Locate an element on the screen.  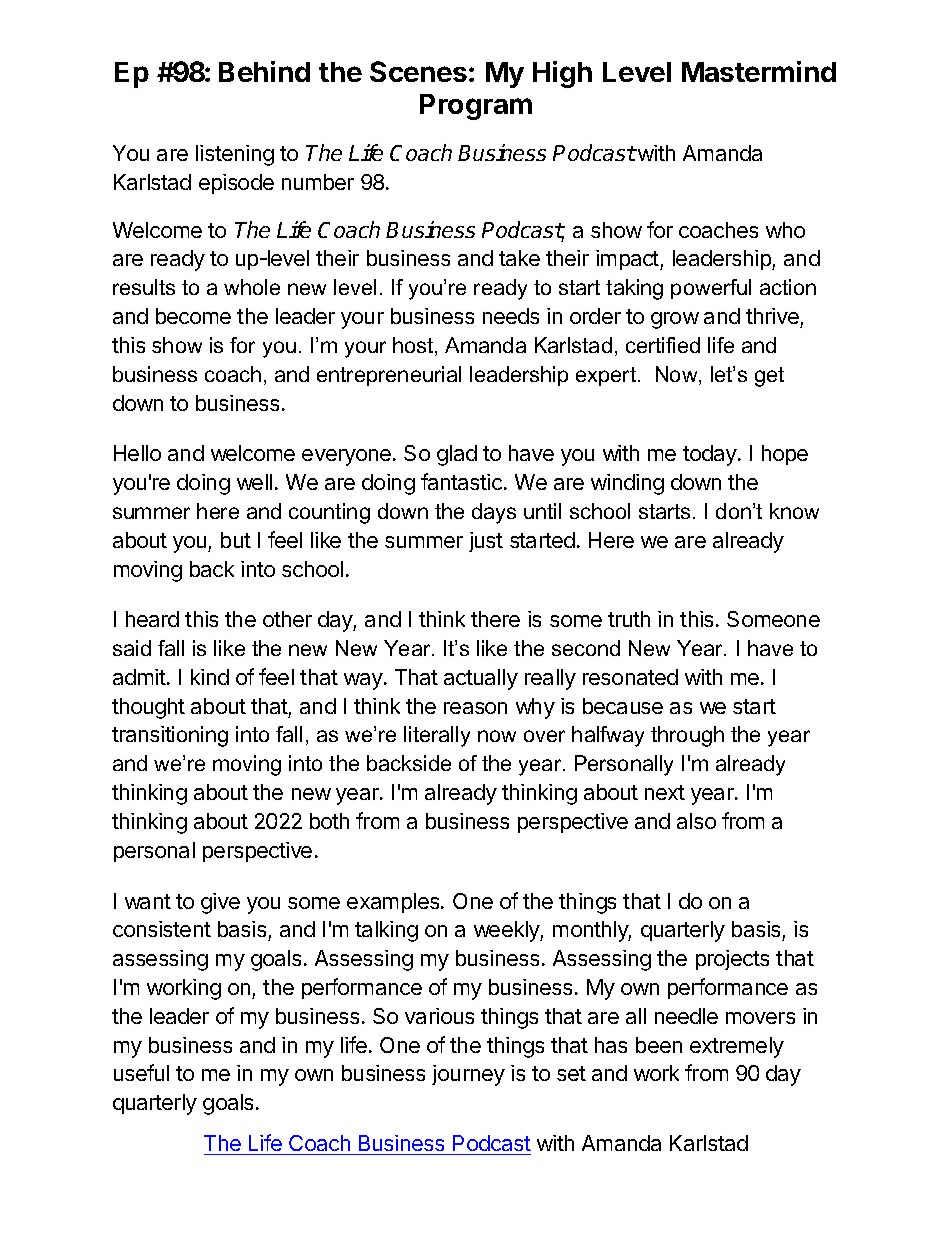
literally is located at coordinates (437, 736).
